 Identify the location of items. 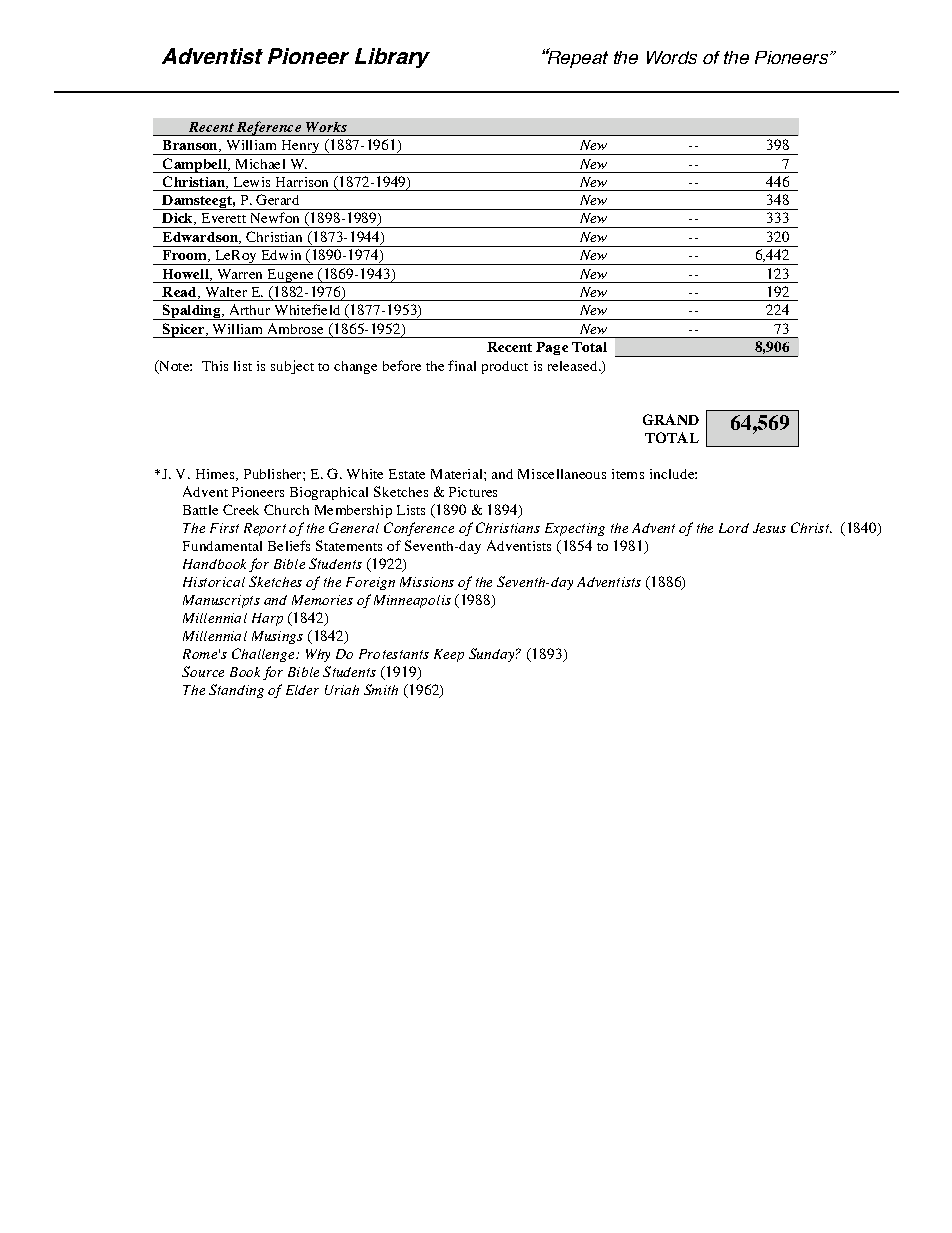
(628, 474).
